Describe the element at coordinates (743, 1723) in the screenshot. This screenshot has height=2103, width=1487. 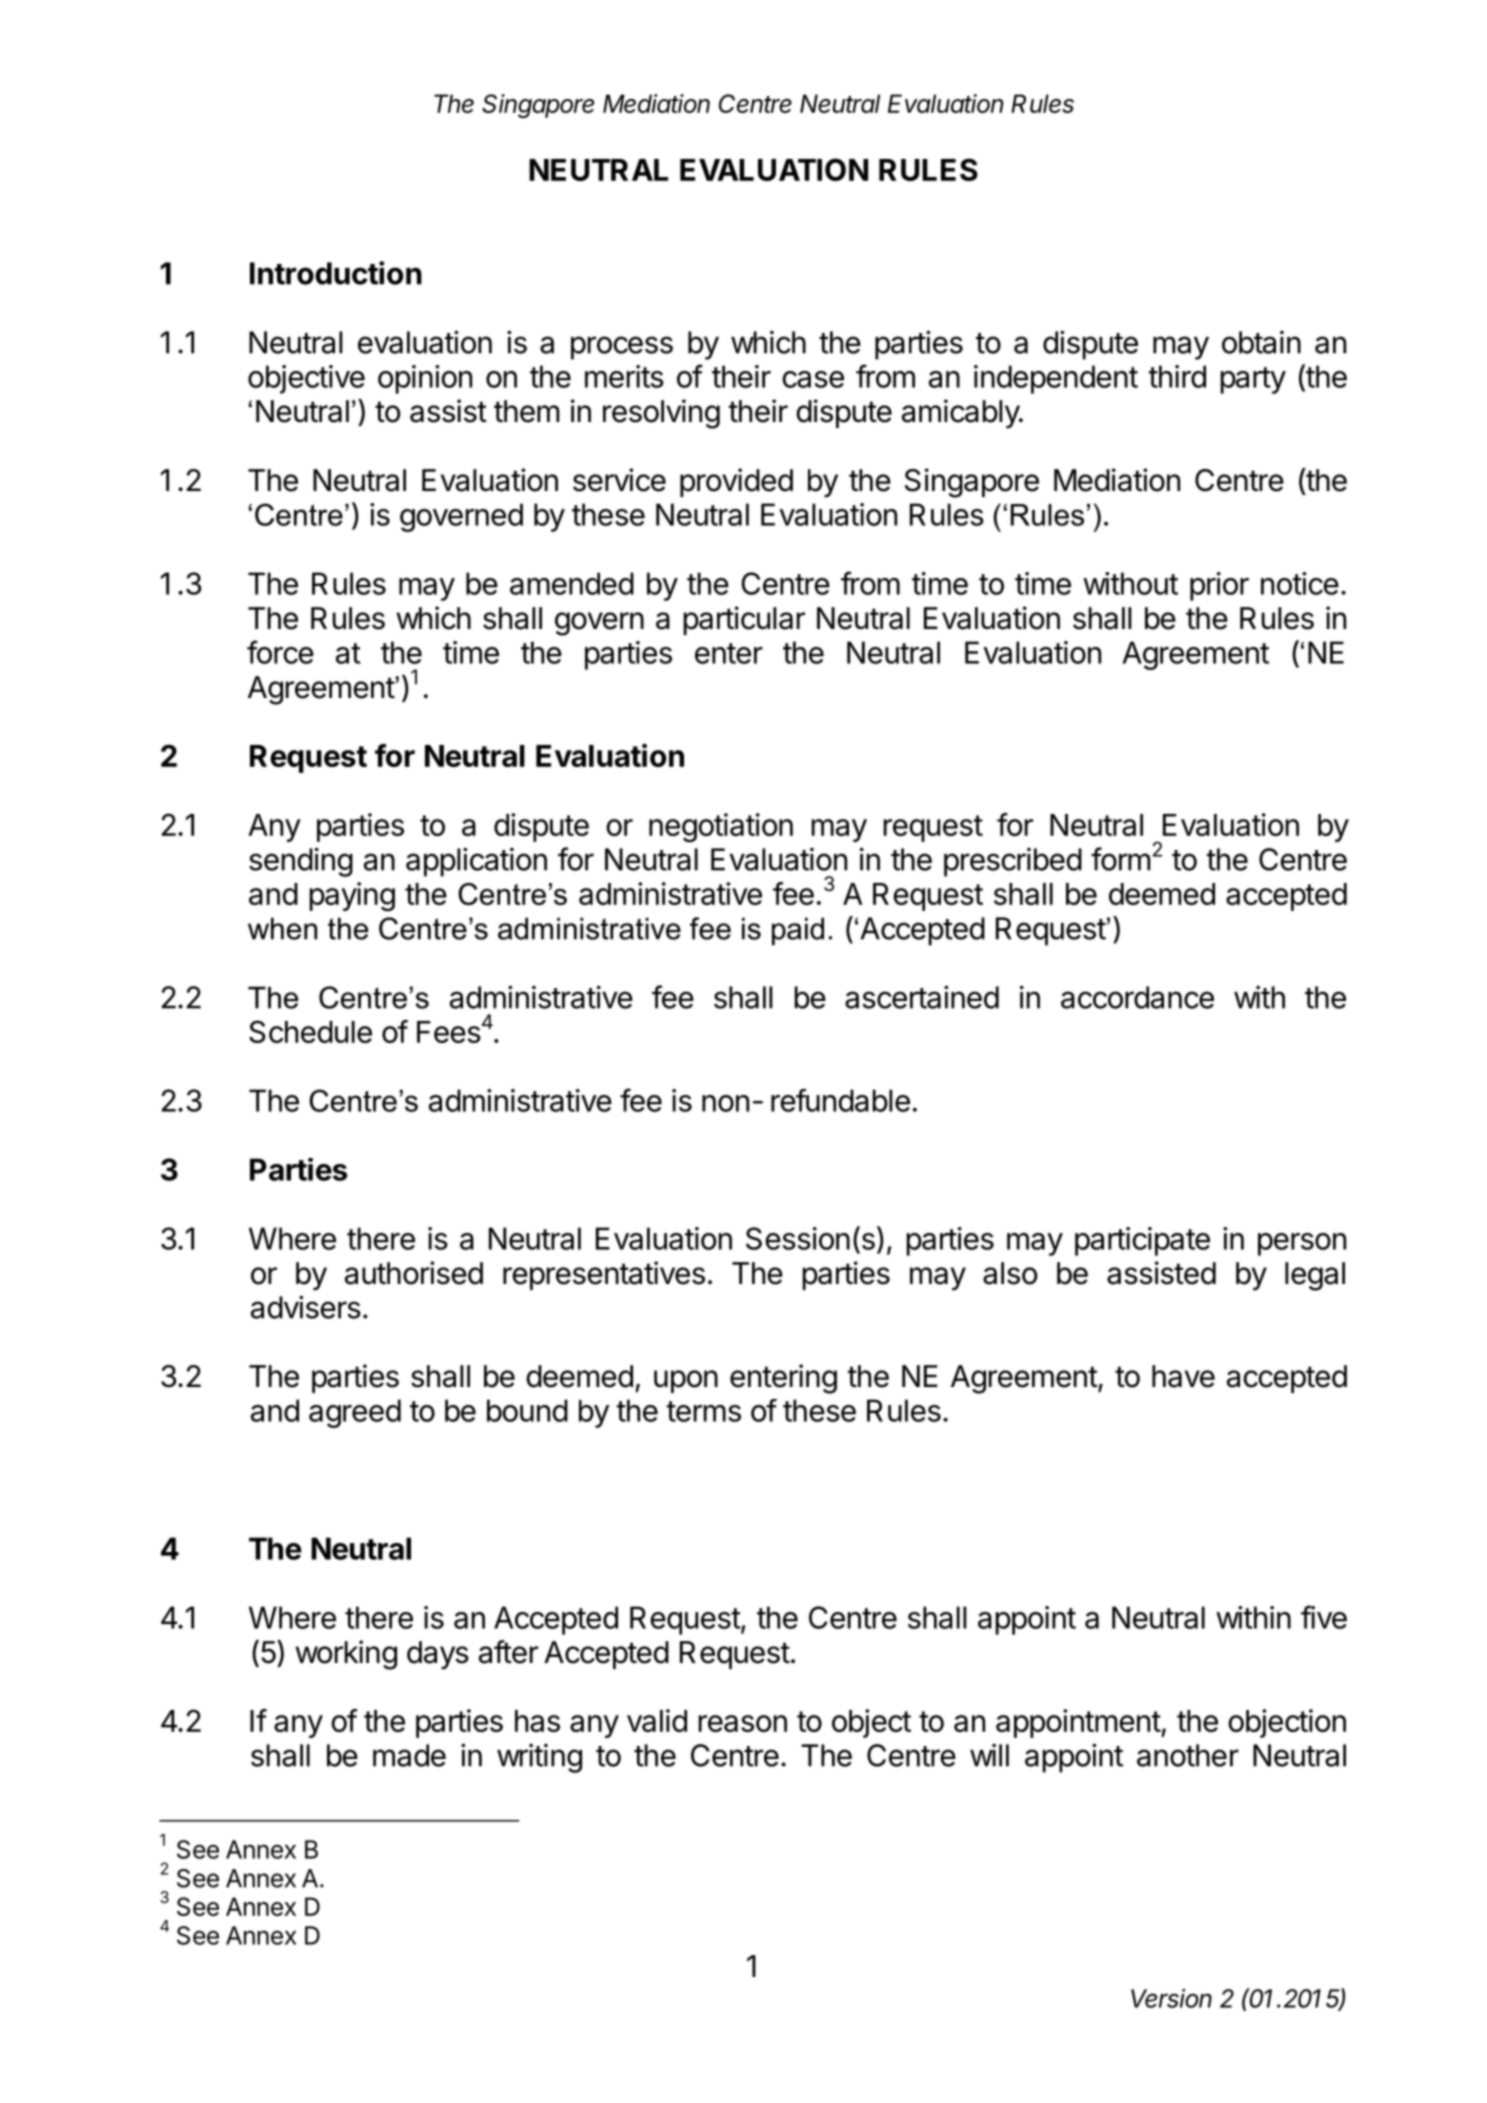
I see `reason` at that location.
